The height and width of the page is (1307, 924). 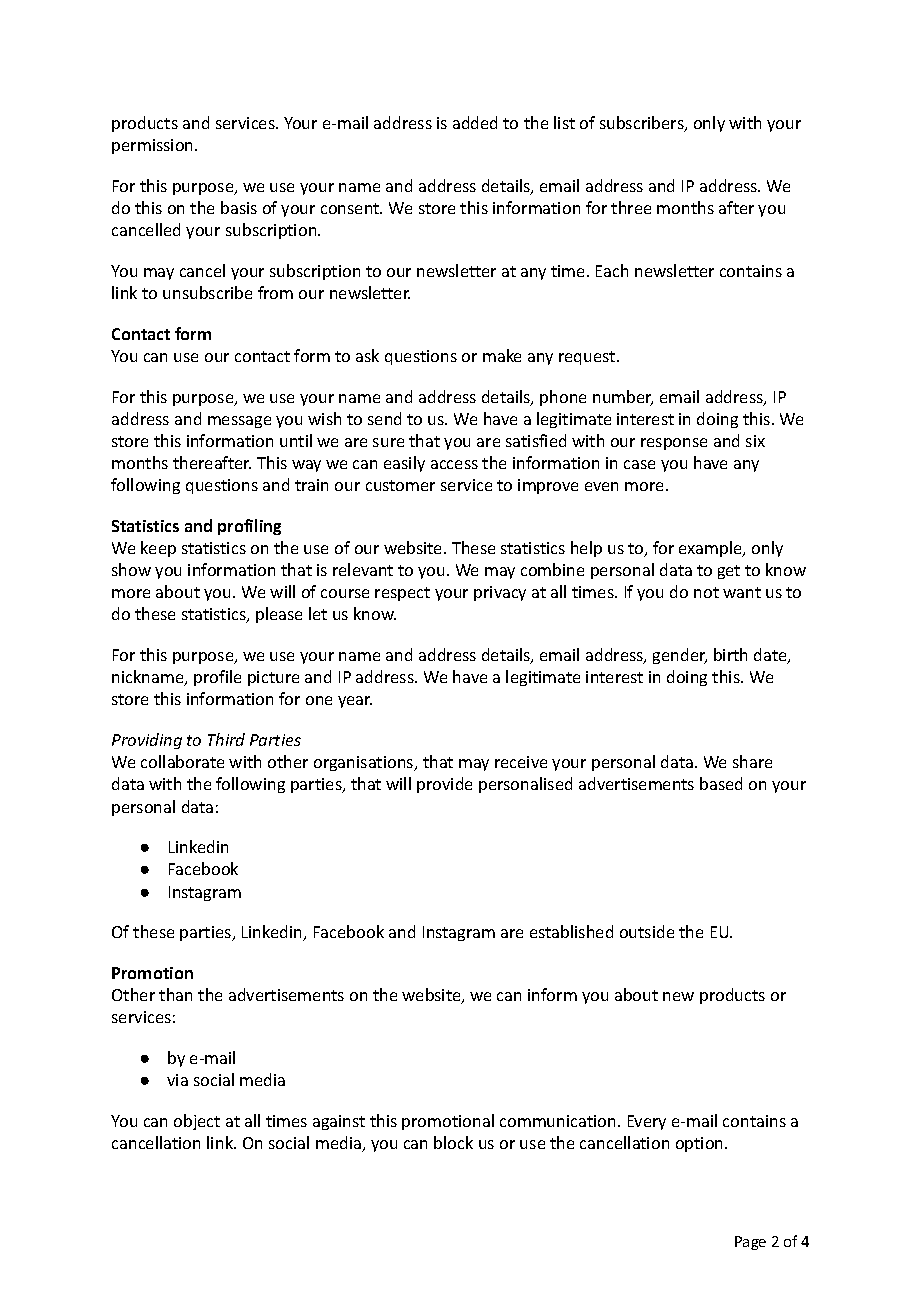 I want to click on subscribers, so click(x=643, y=124).
